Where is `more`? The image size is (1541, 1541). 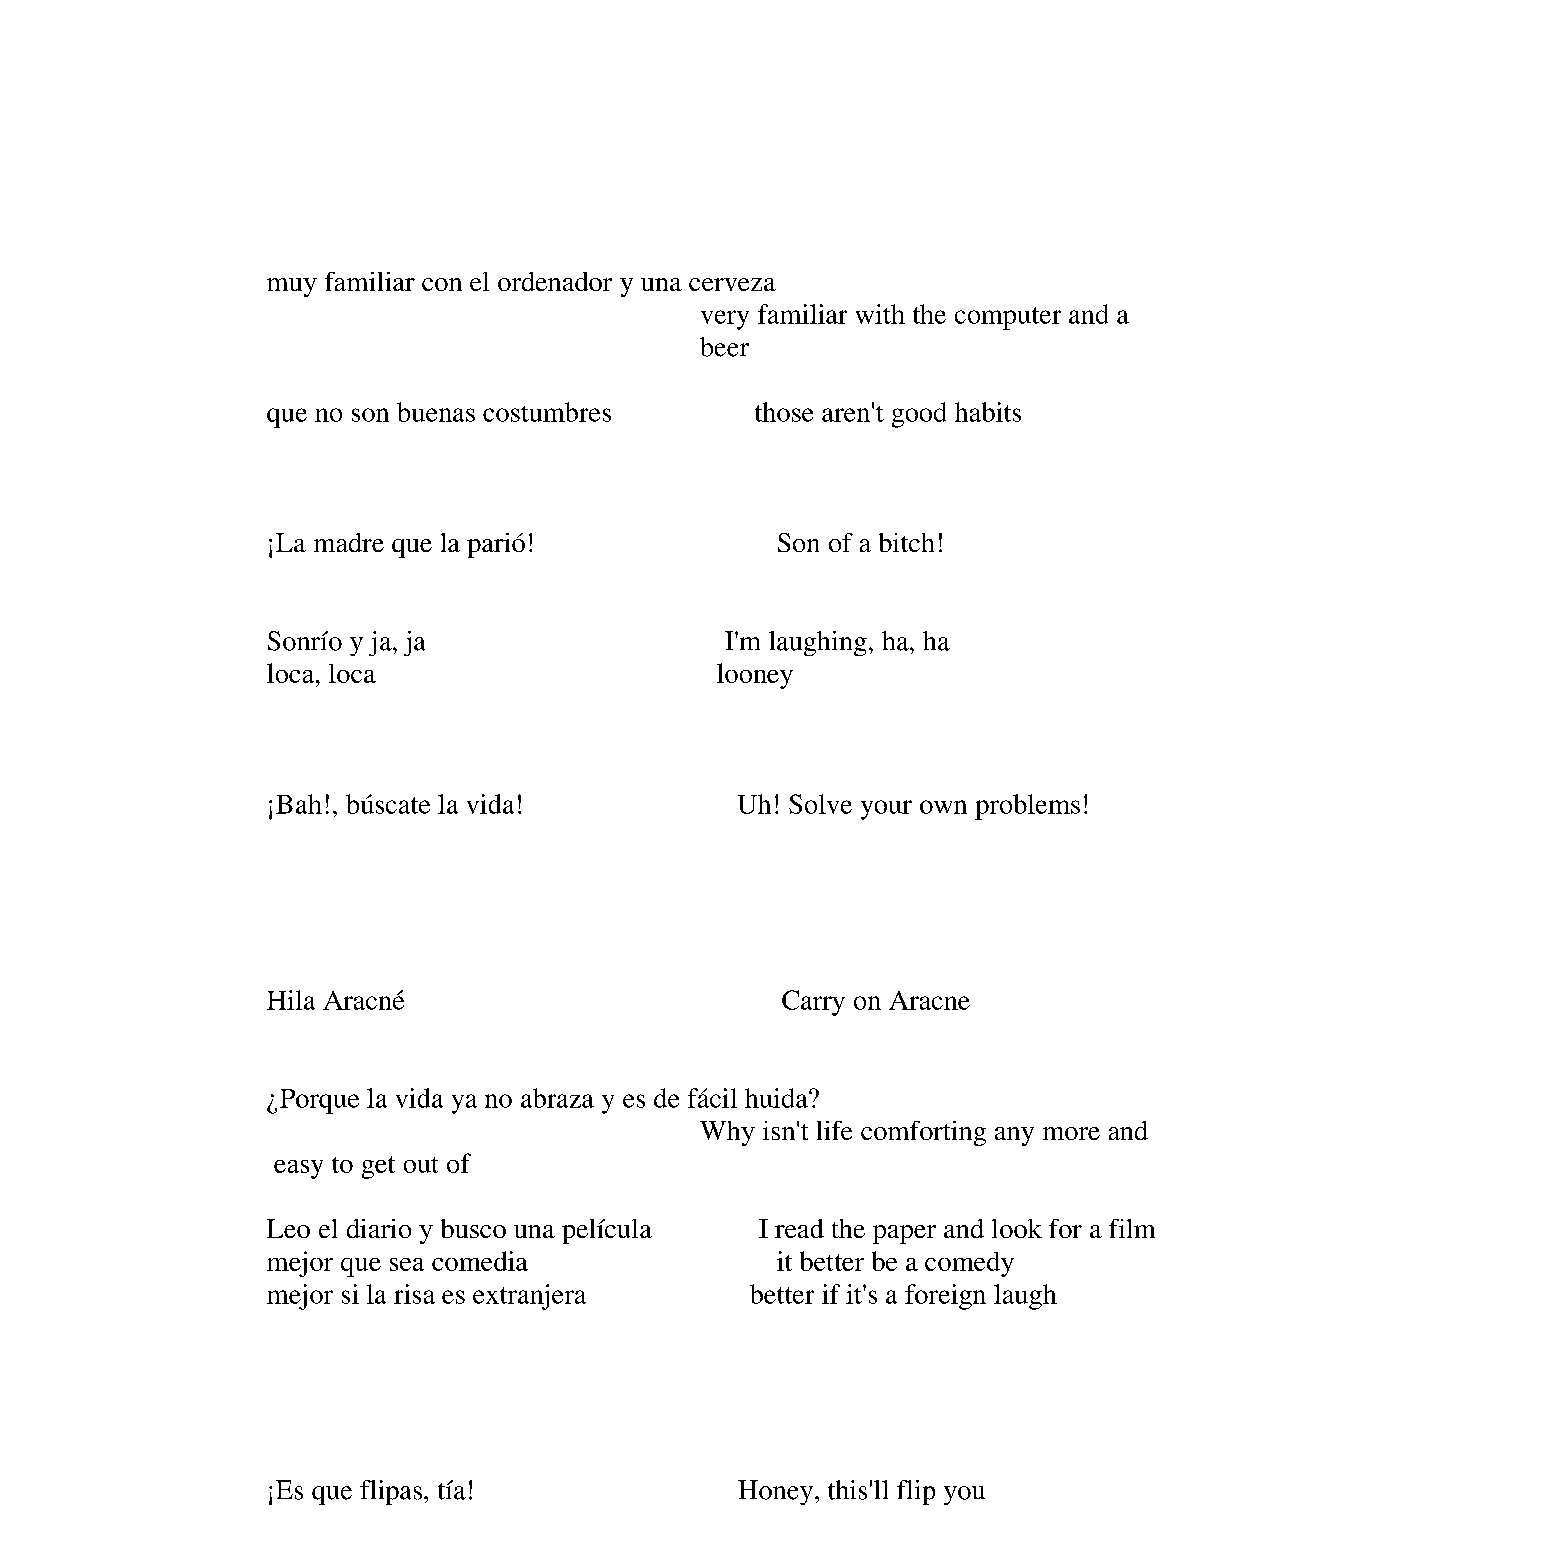 more is located at coordinates (1071, 1133).
